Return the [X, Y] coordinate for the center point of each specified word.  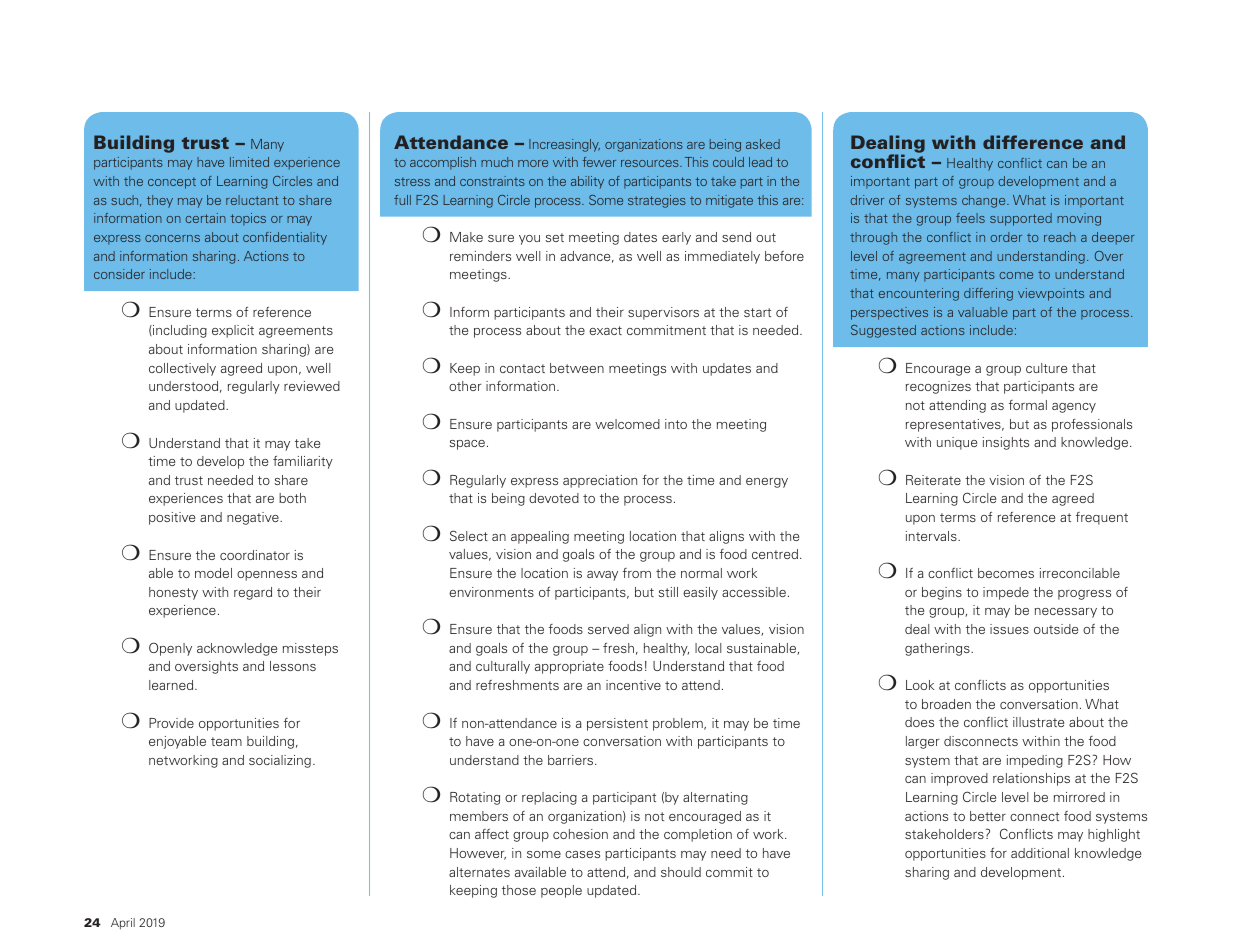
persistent [617, 724]
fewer [599, 162]
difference [1033, 142]
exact [605, 330]
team [226, 741]
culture [1046, 368]
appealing [540, 537]
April [123, 924]
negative [254, 518]
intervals [932, 536]
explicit [233, 331]
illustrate [1038, 722]
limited [249, 162]
